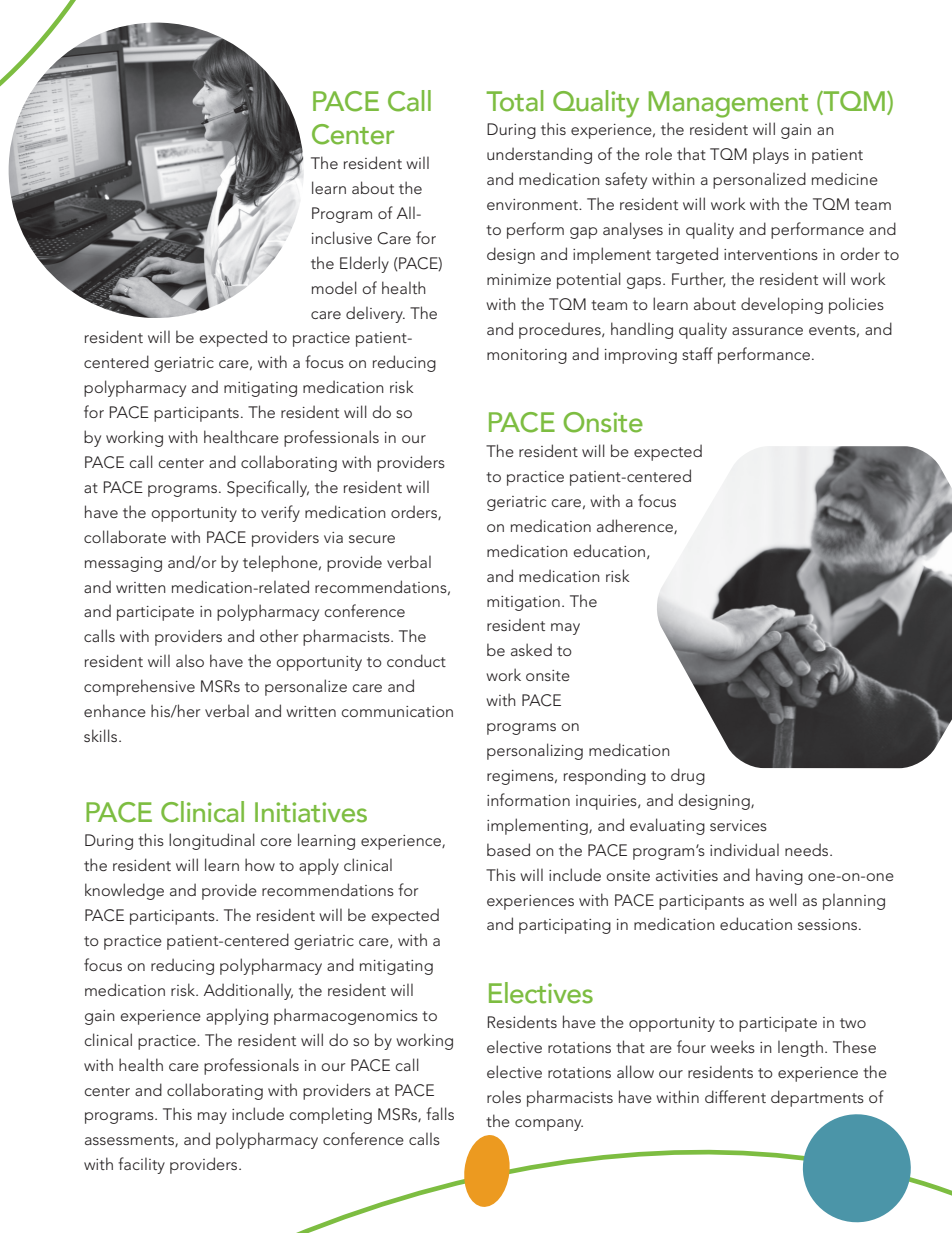 The height and width of the image is (1233, 952). What do you see at coordinates (771, 155) in the image?
I see `plays` at bounding box center [771, 155].
